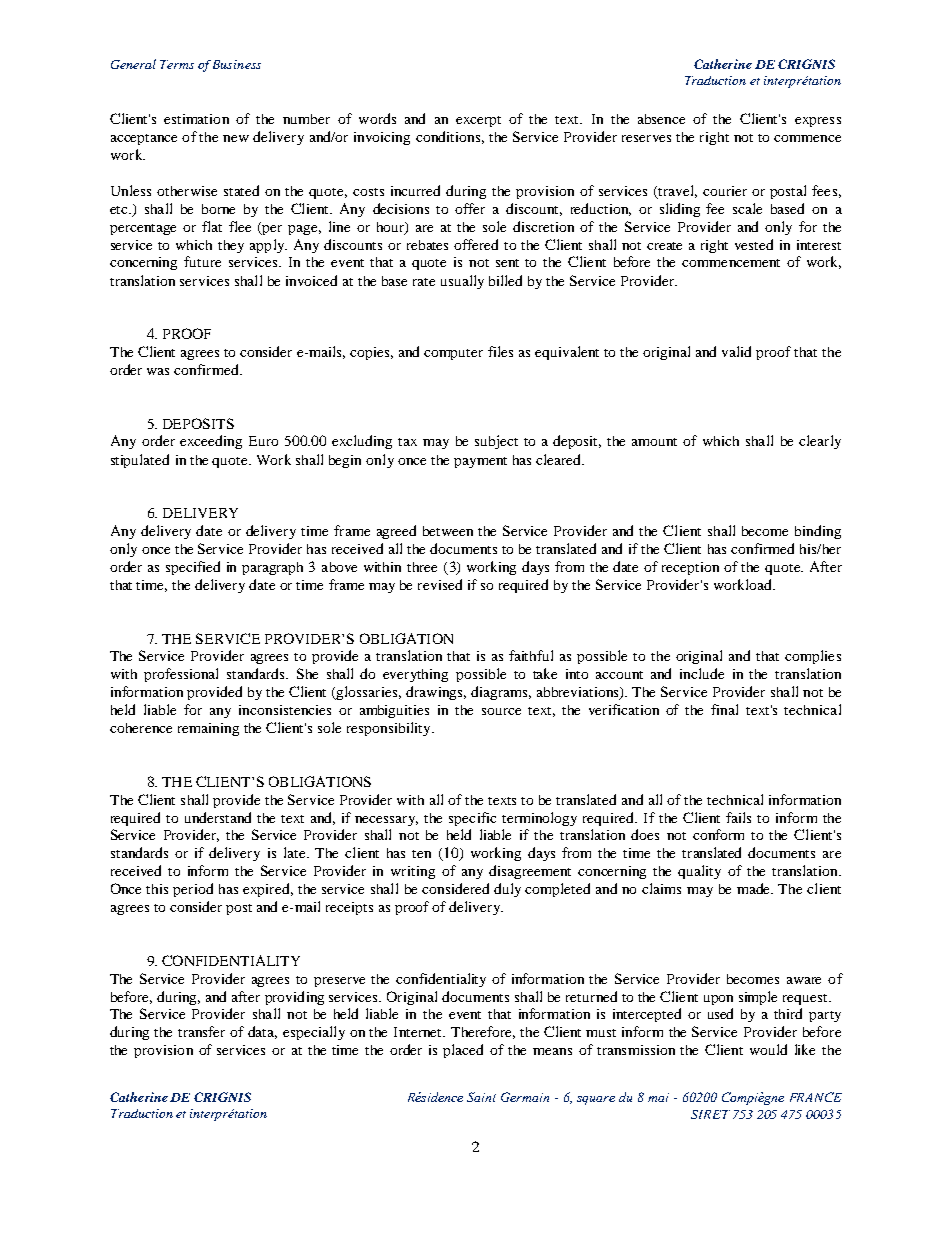 This screenshot has height=1233, width=952. Describe the element at coordinates (453, 354) in the screenshot. I see `computer` at that location.
